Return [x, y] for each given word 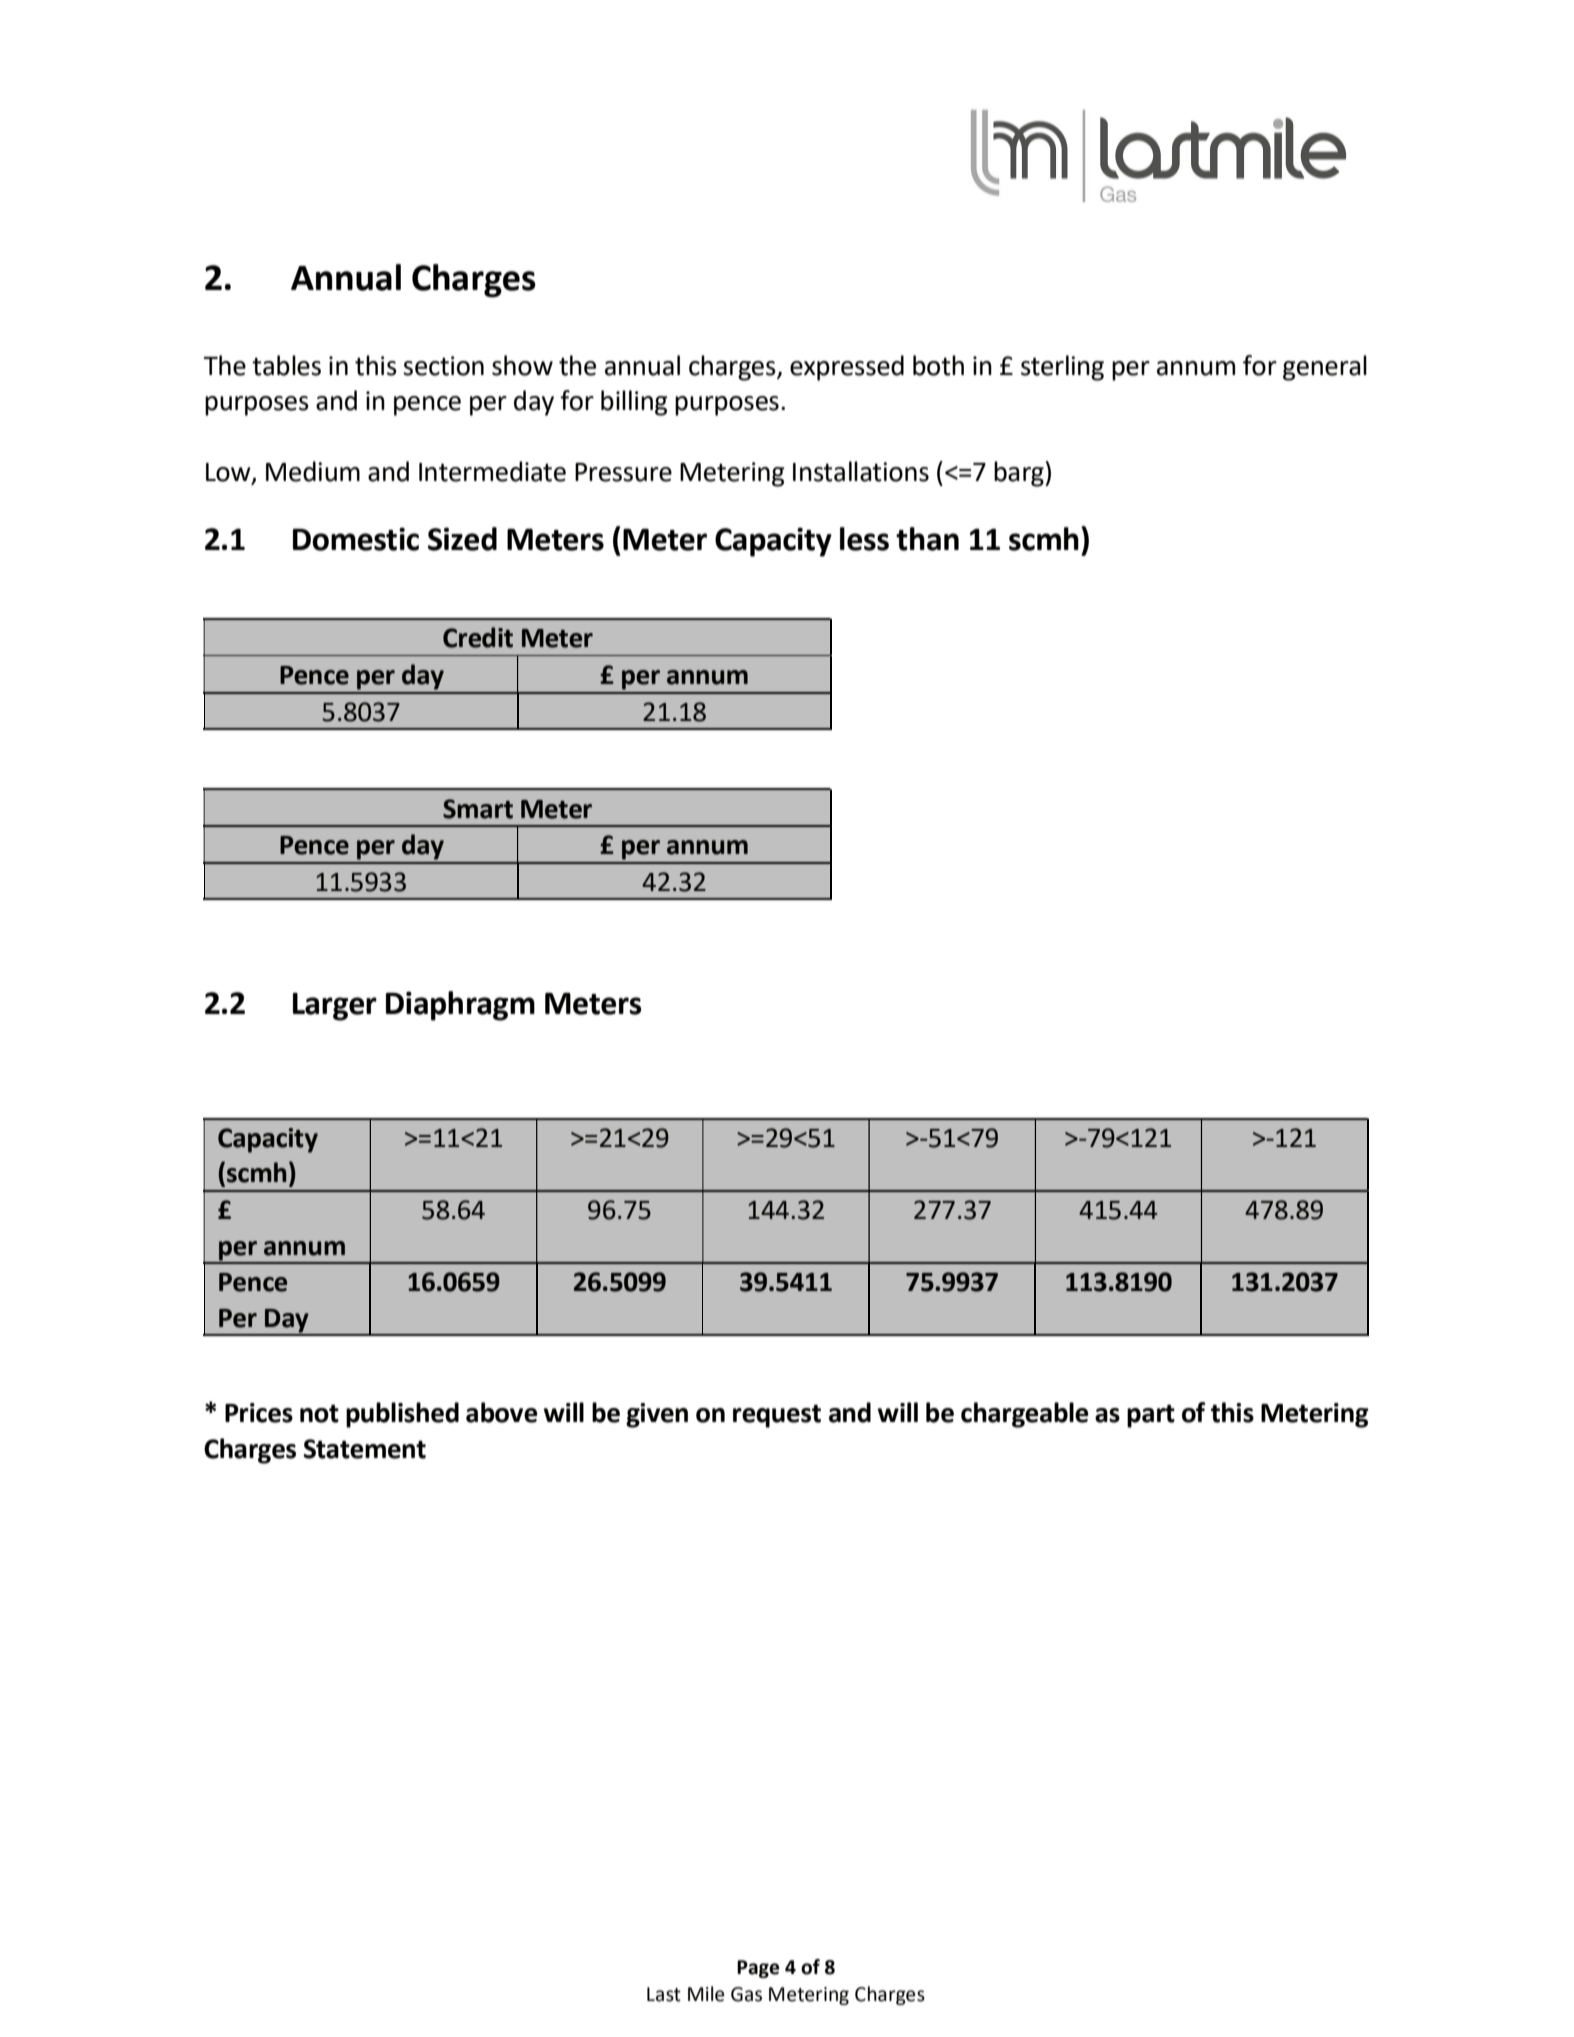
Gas [746, 1994]
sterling [1062, 368]
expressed [847, 368]
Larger [335, 1007]
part [1151, 1416]
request [777, 1416]
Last [664, 1994]
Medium [313, 471]
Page [758, 1969]
